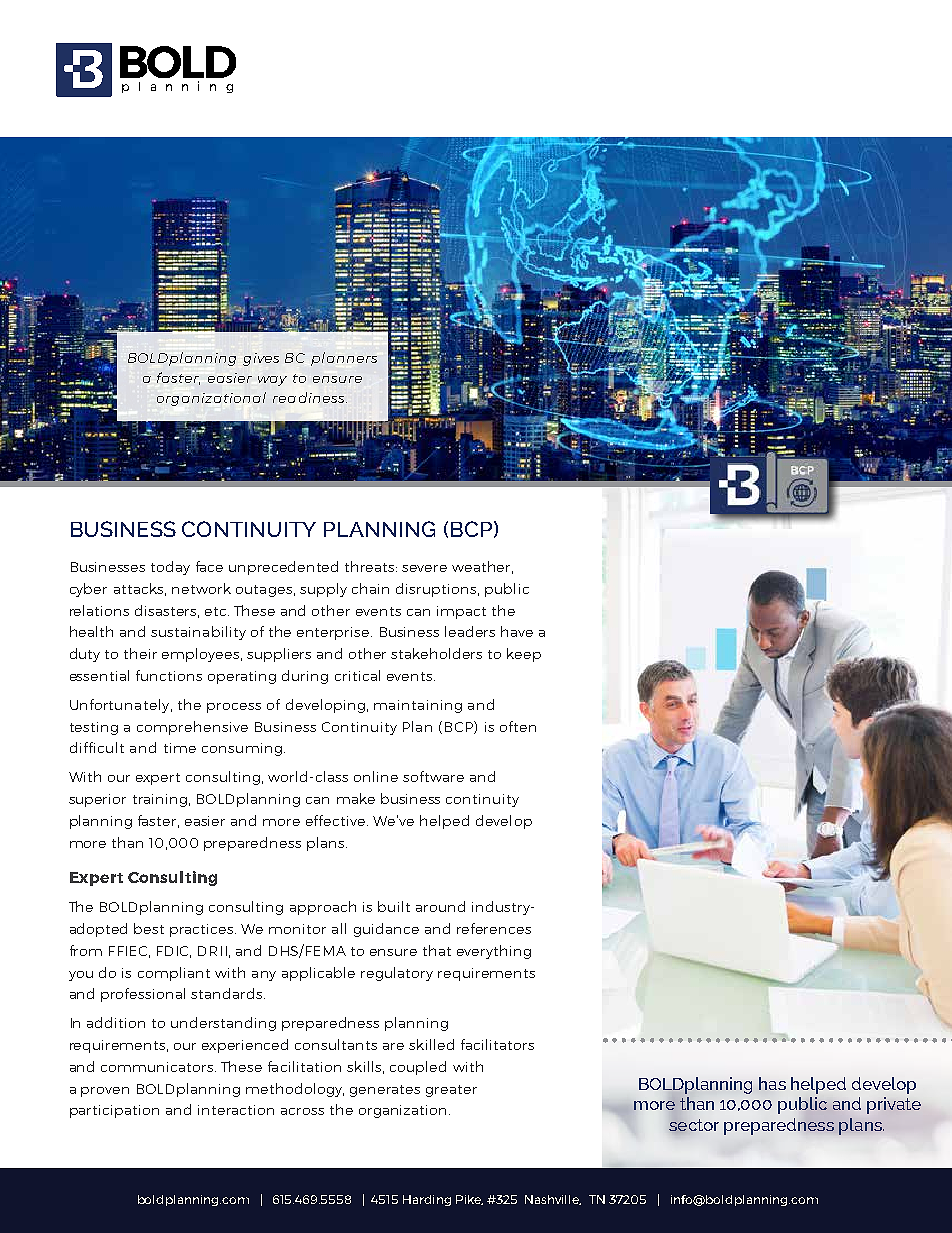 This image has height=1233, width=952. What do you see at coordinates (310, 397) in the image?
I see `readiness` at bounding box center [310, 397].
